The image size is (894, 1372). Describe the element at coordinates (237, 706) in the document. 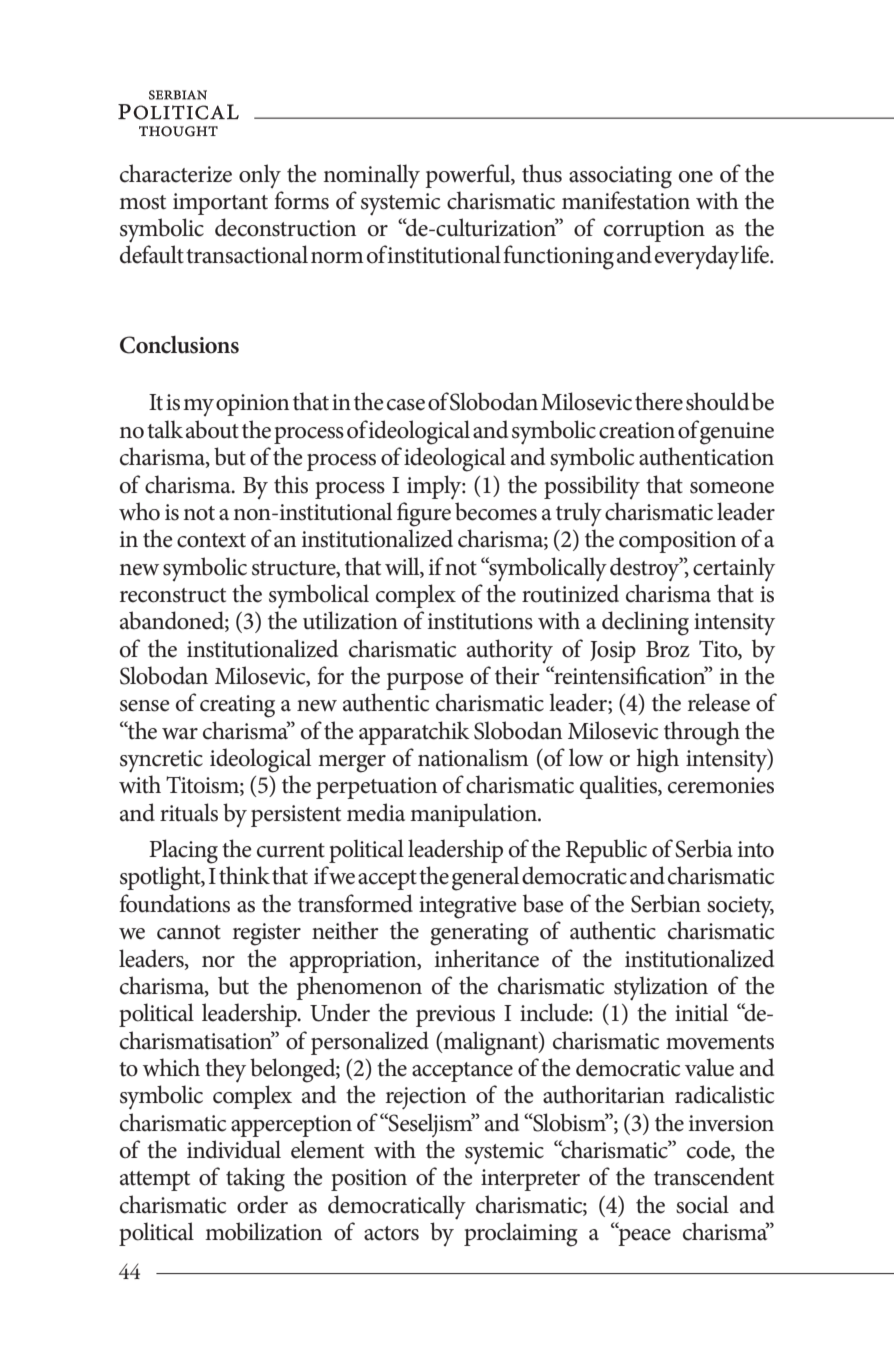

I see `creating` at that location.
